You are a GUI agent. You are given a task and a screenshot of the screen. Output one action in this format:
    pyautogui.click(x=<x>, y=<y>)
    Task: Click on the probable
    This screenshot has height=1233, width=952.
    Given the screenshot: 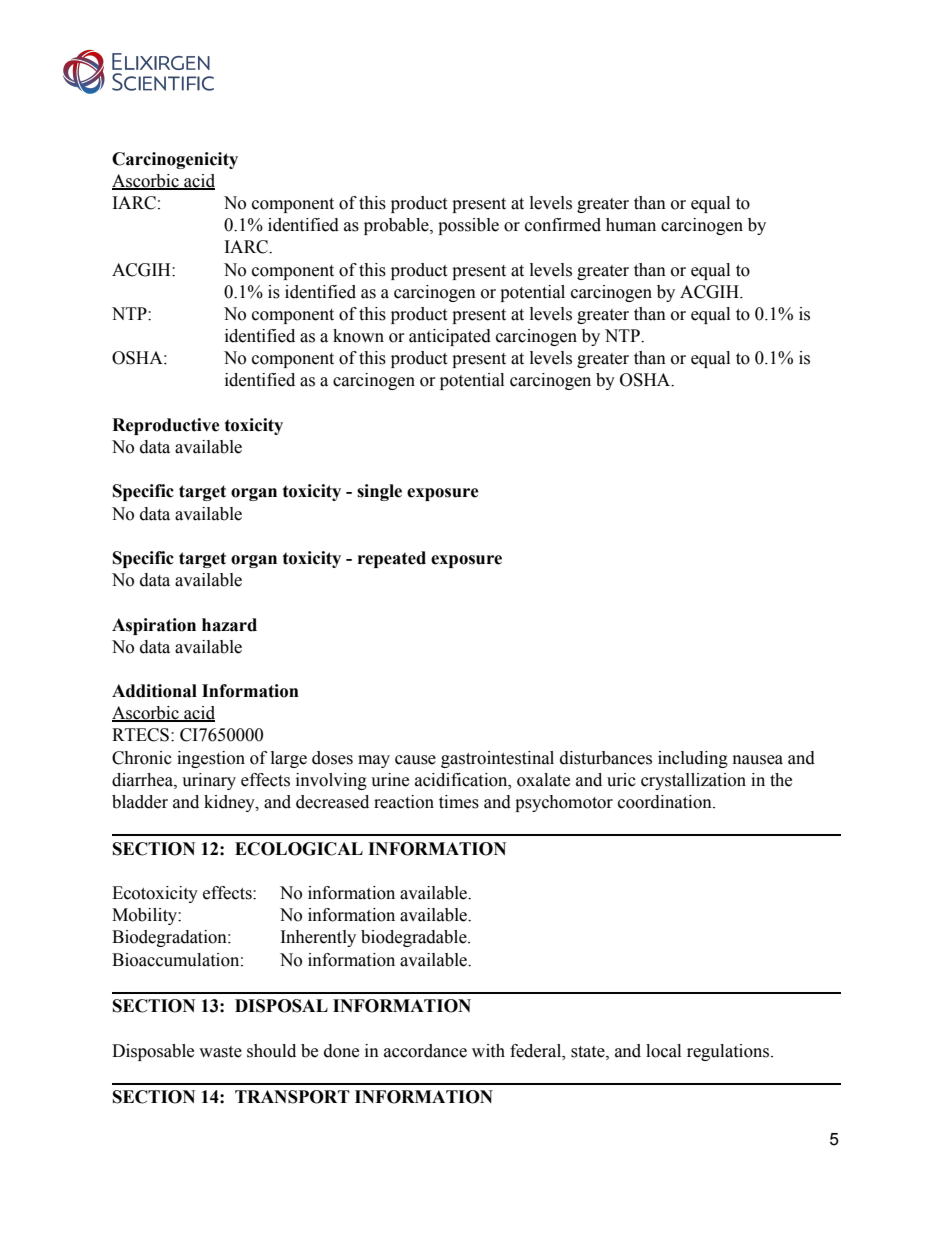 What is the action you would take?
    pyautogui.click(x=397, y=226)
